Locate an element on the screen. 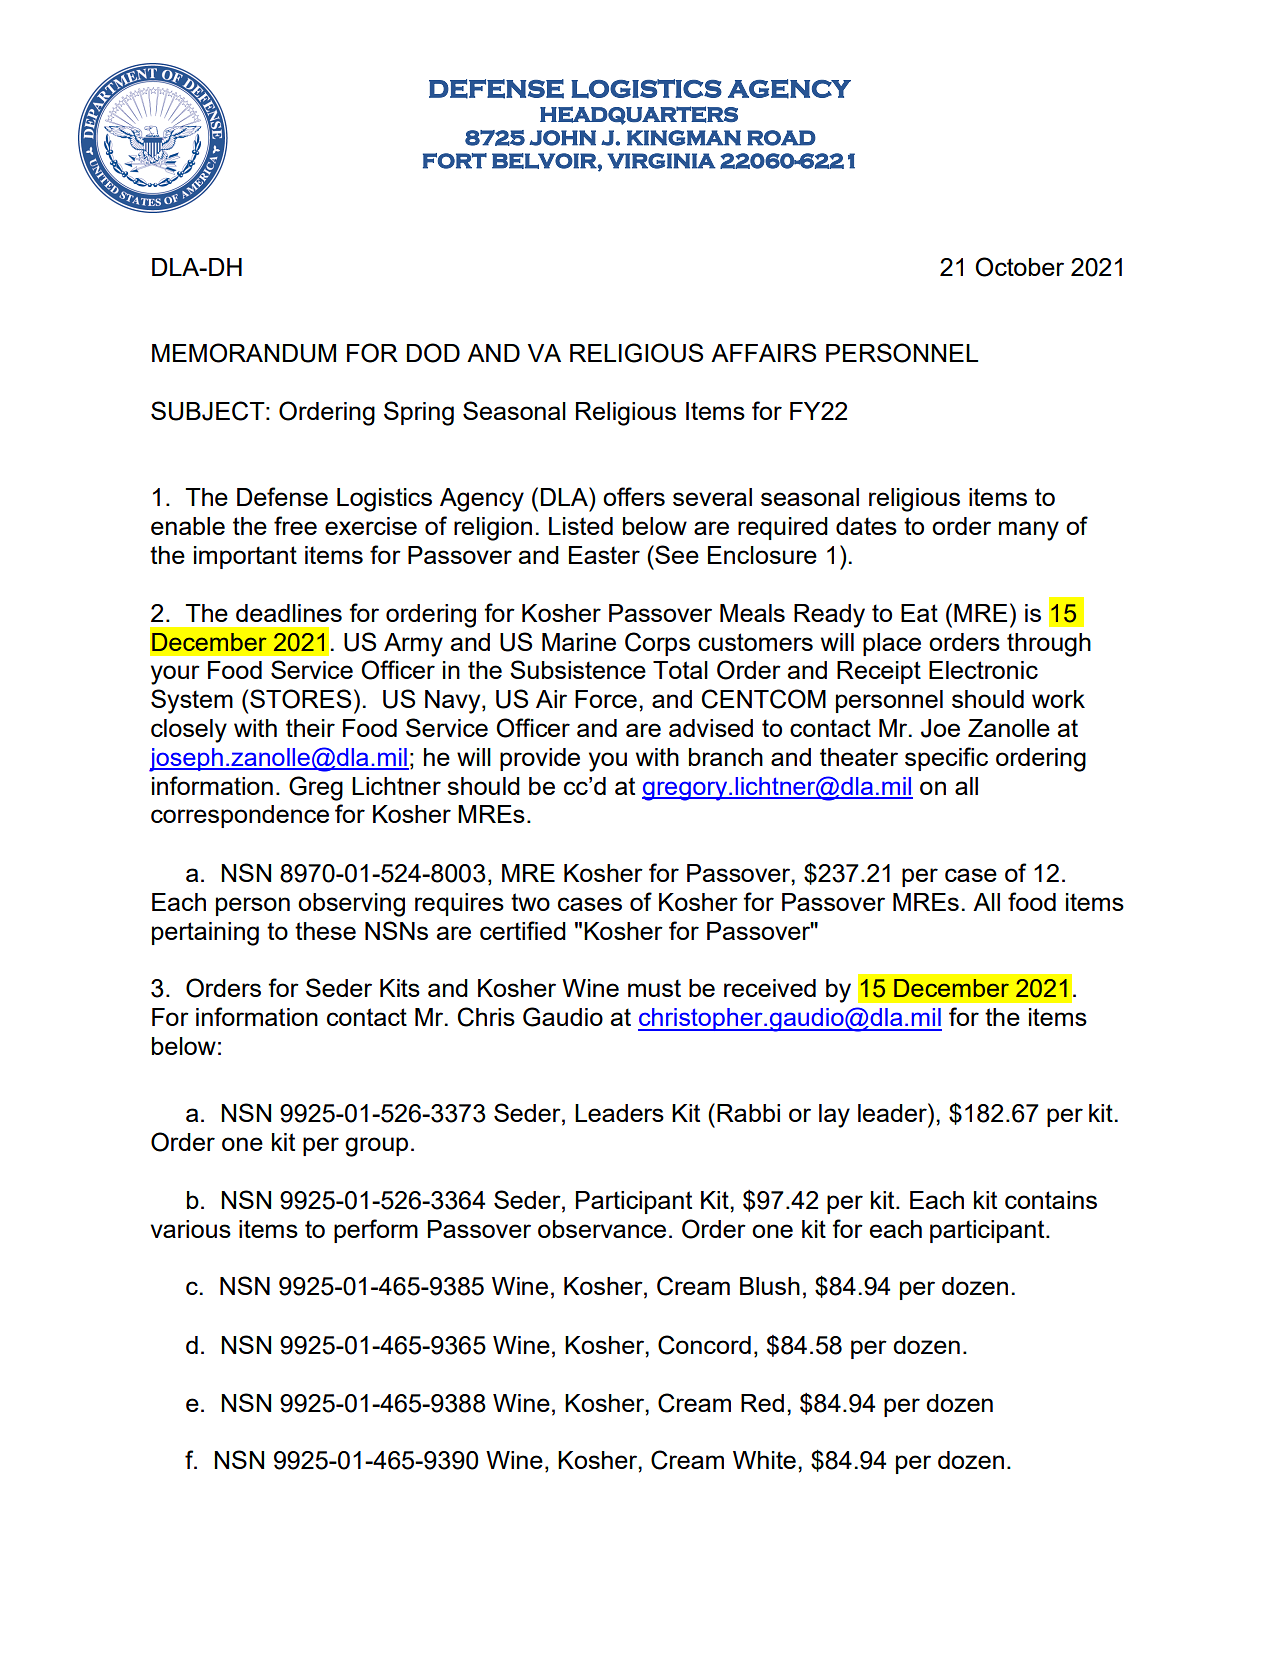 This screenshot has width=1278, height=1654. lay is located at coordinates (834, 1116).
